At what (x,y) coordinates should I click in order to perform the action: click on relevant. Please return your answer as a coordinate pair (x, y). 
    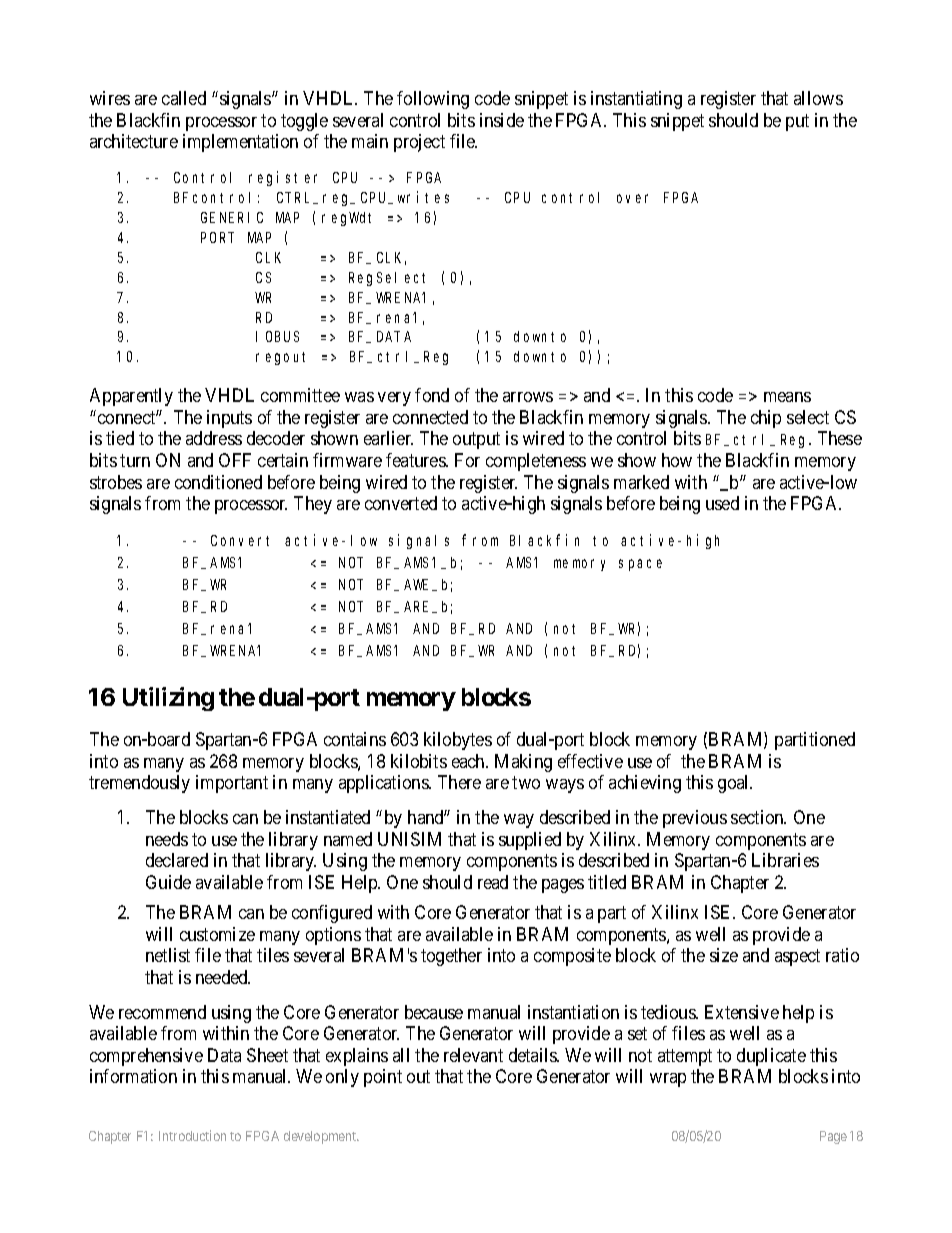
    Looking at the image, I should click on (473, 1055).
